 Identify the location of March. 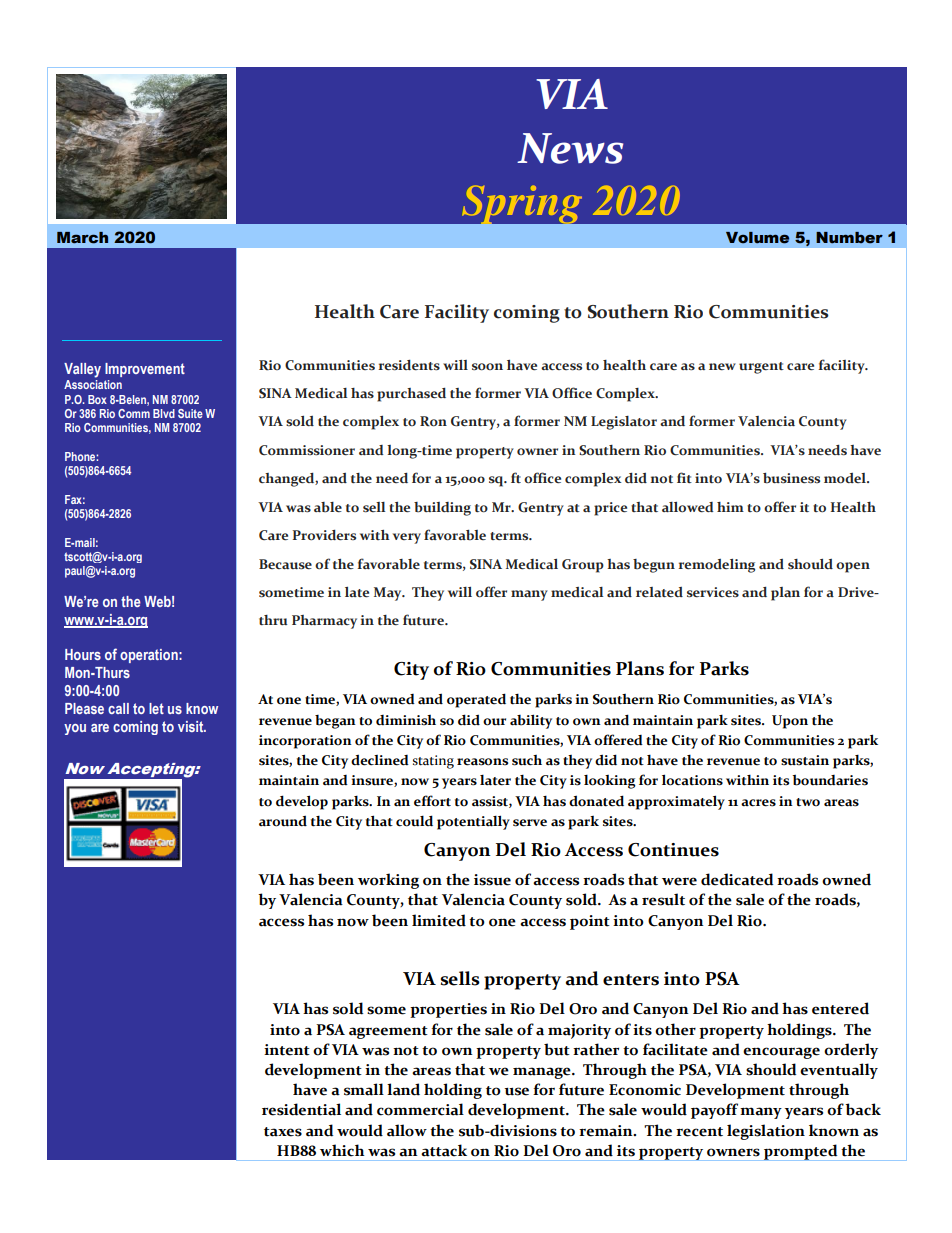
(82, 238).
